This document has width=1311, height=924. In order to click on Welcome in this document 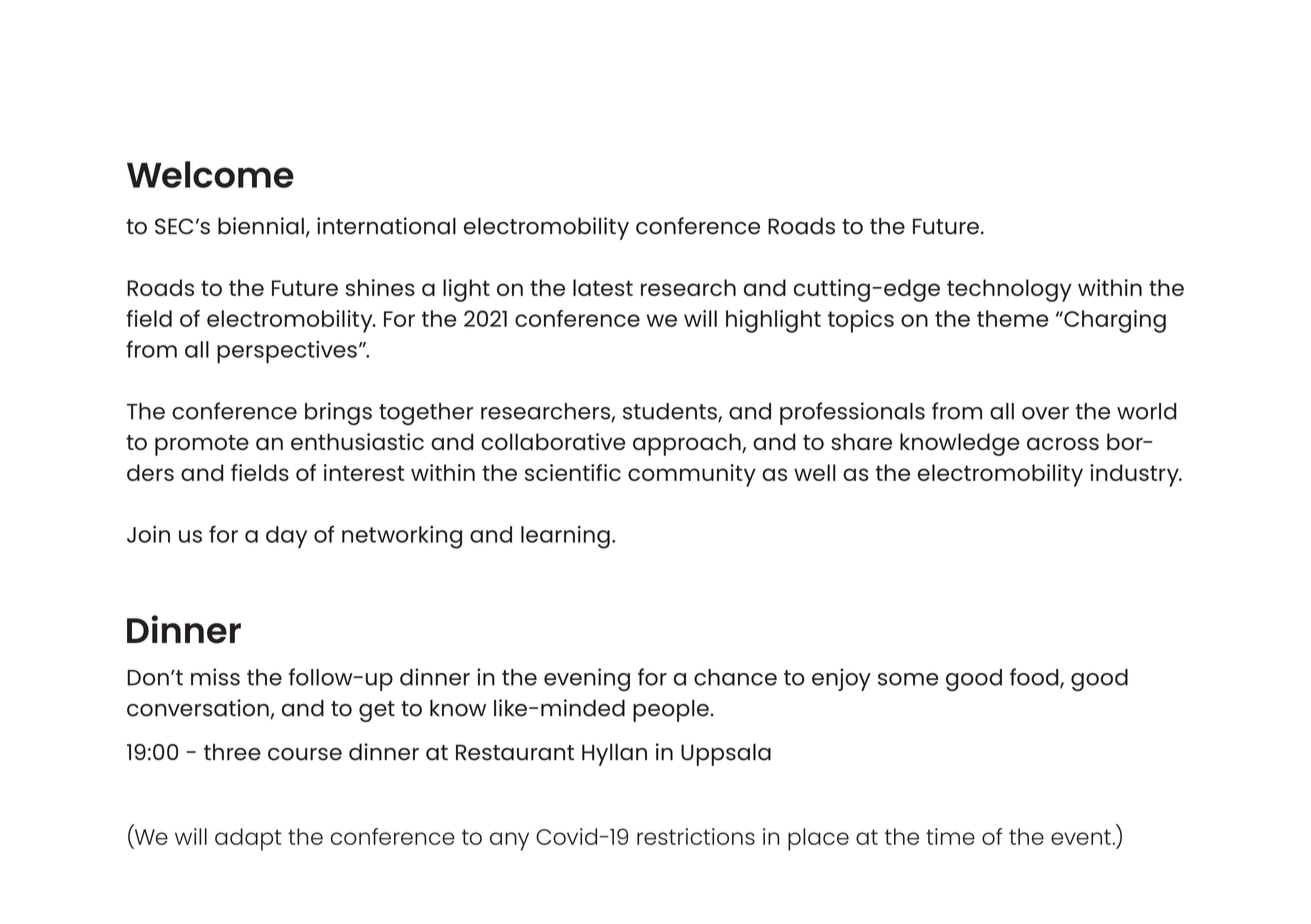, I will do `click(210, 174)`.
